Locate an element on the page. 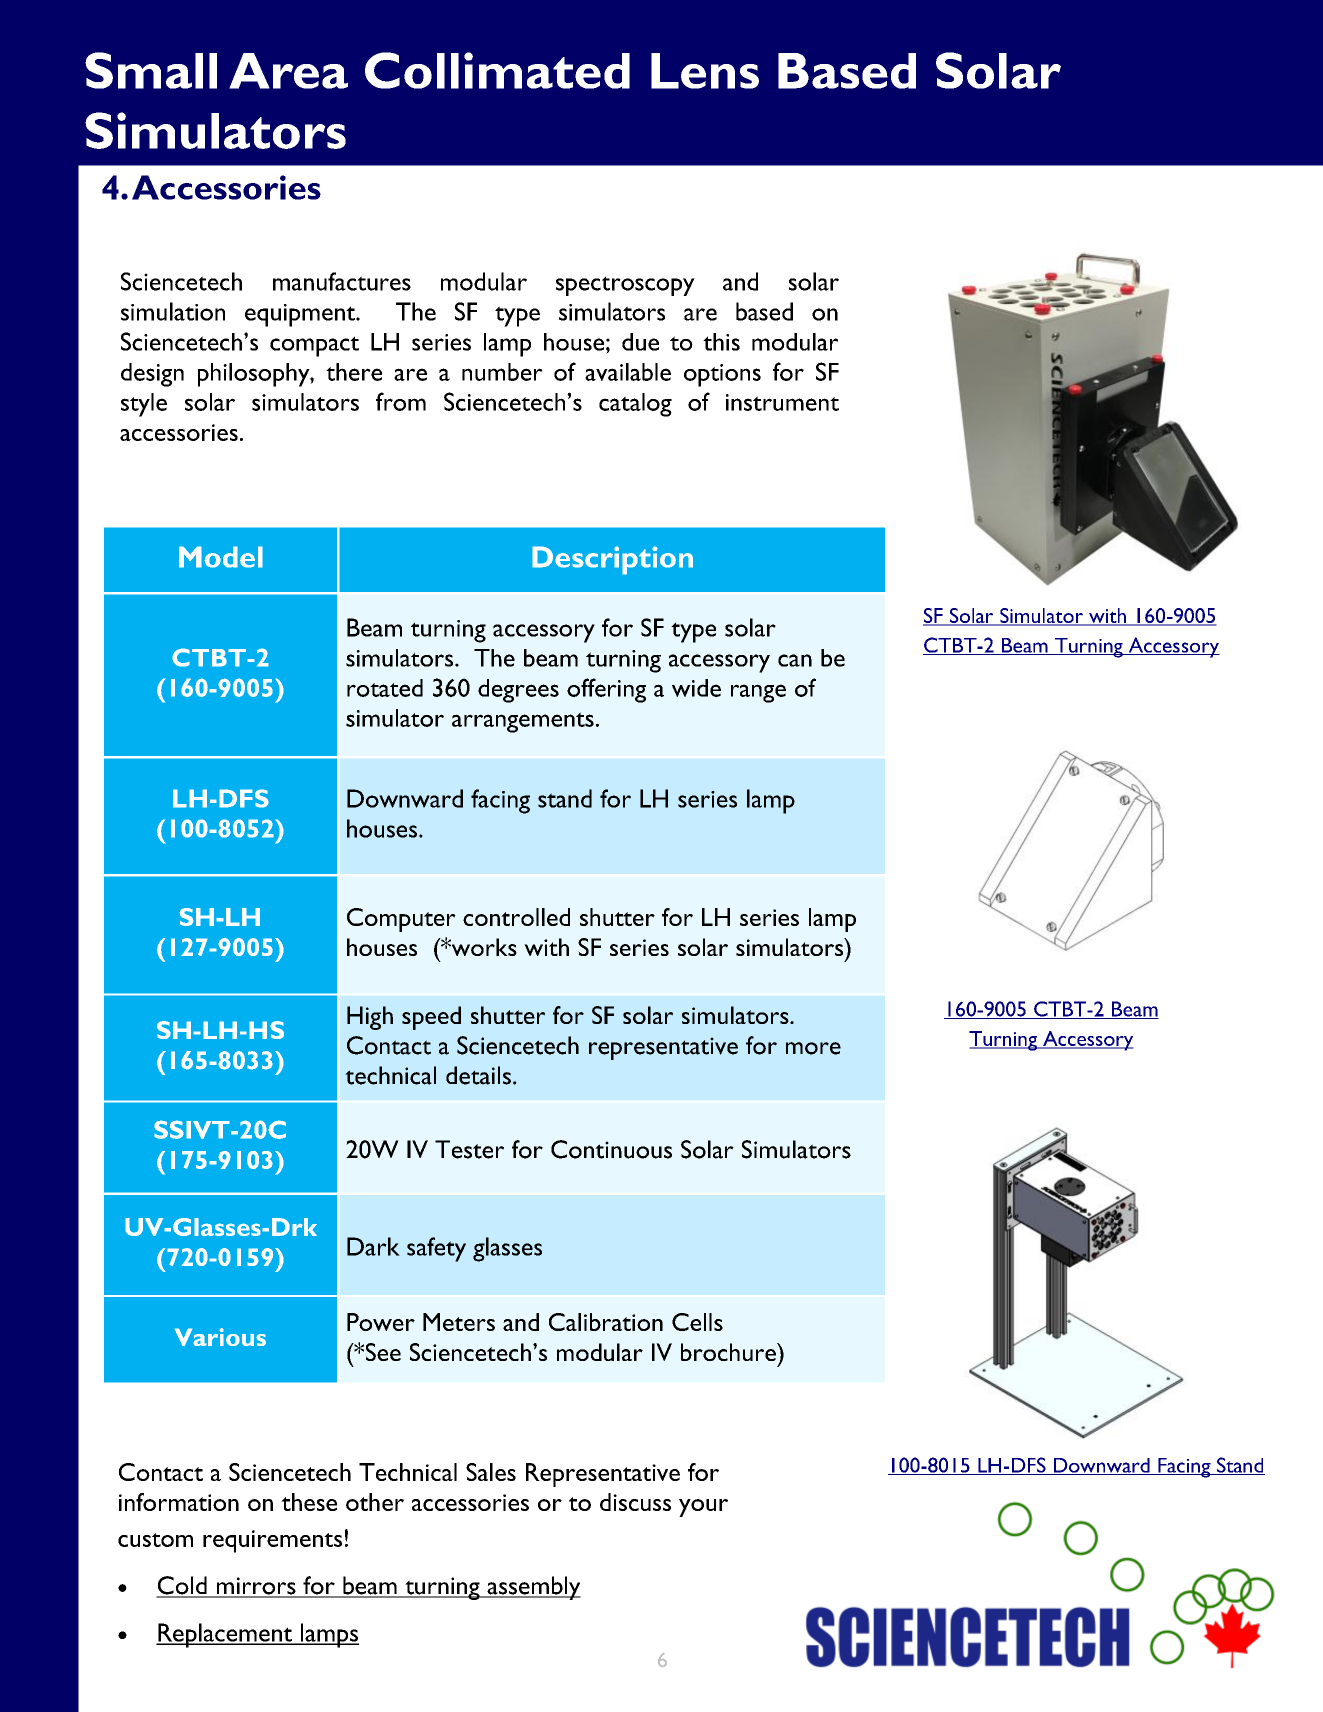 The image size is (1323, 1712). safety is located at coordinates (436, 1249).
